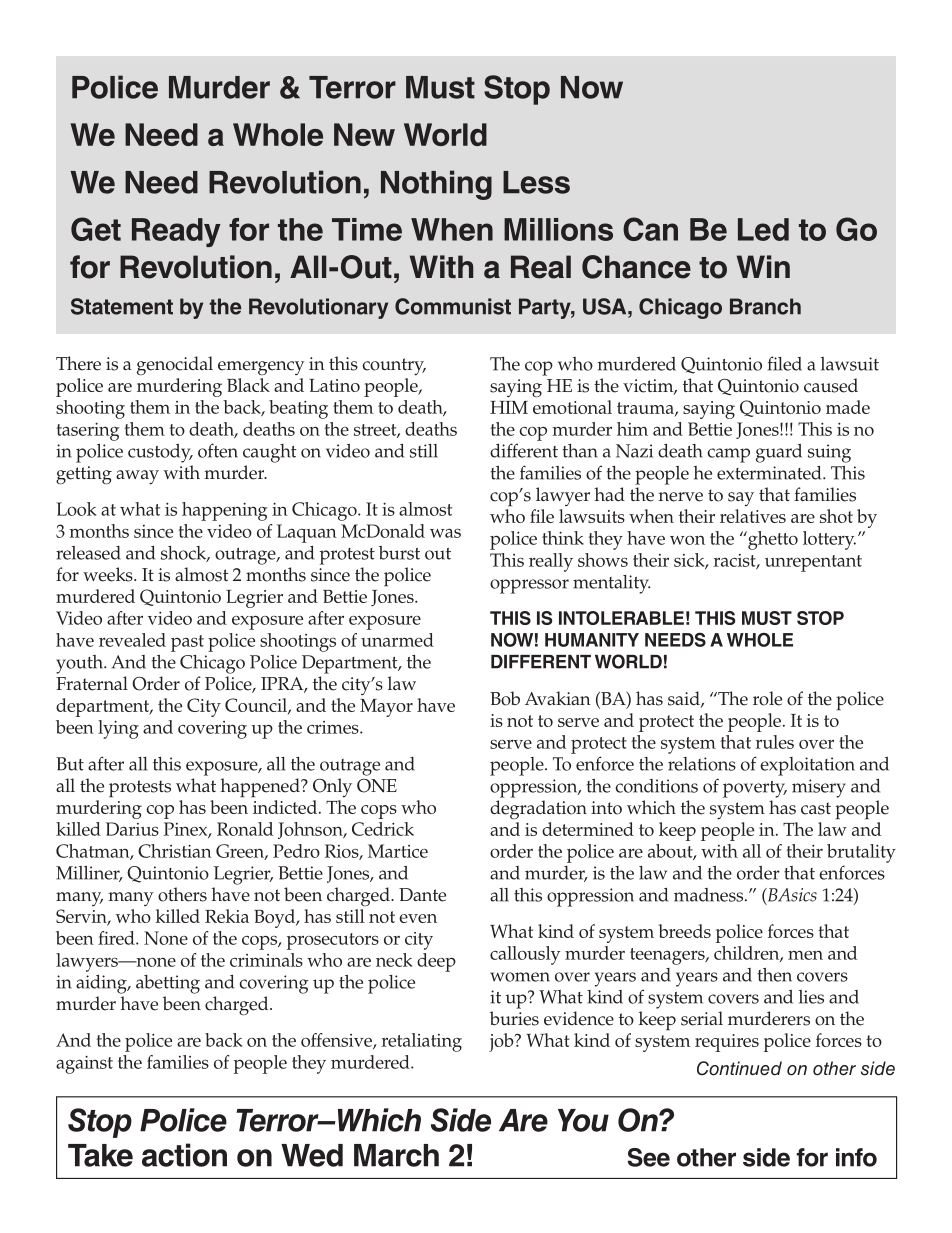  I want to click on Continued, so click(739, 1068).
